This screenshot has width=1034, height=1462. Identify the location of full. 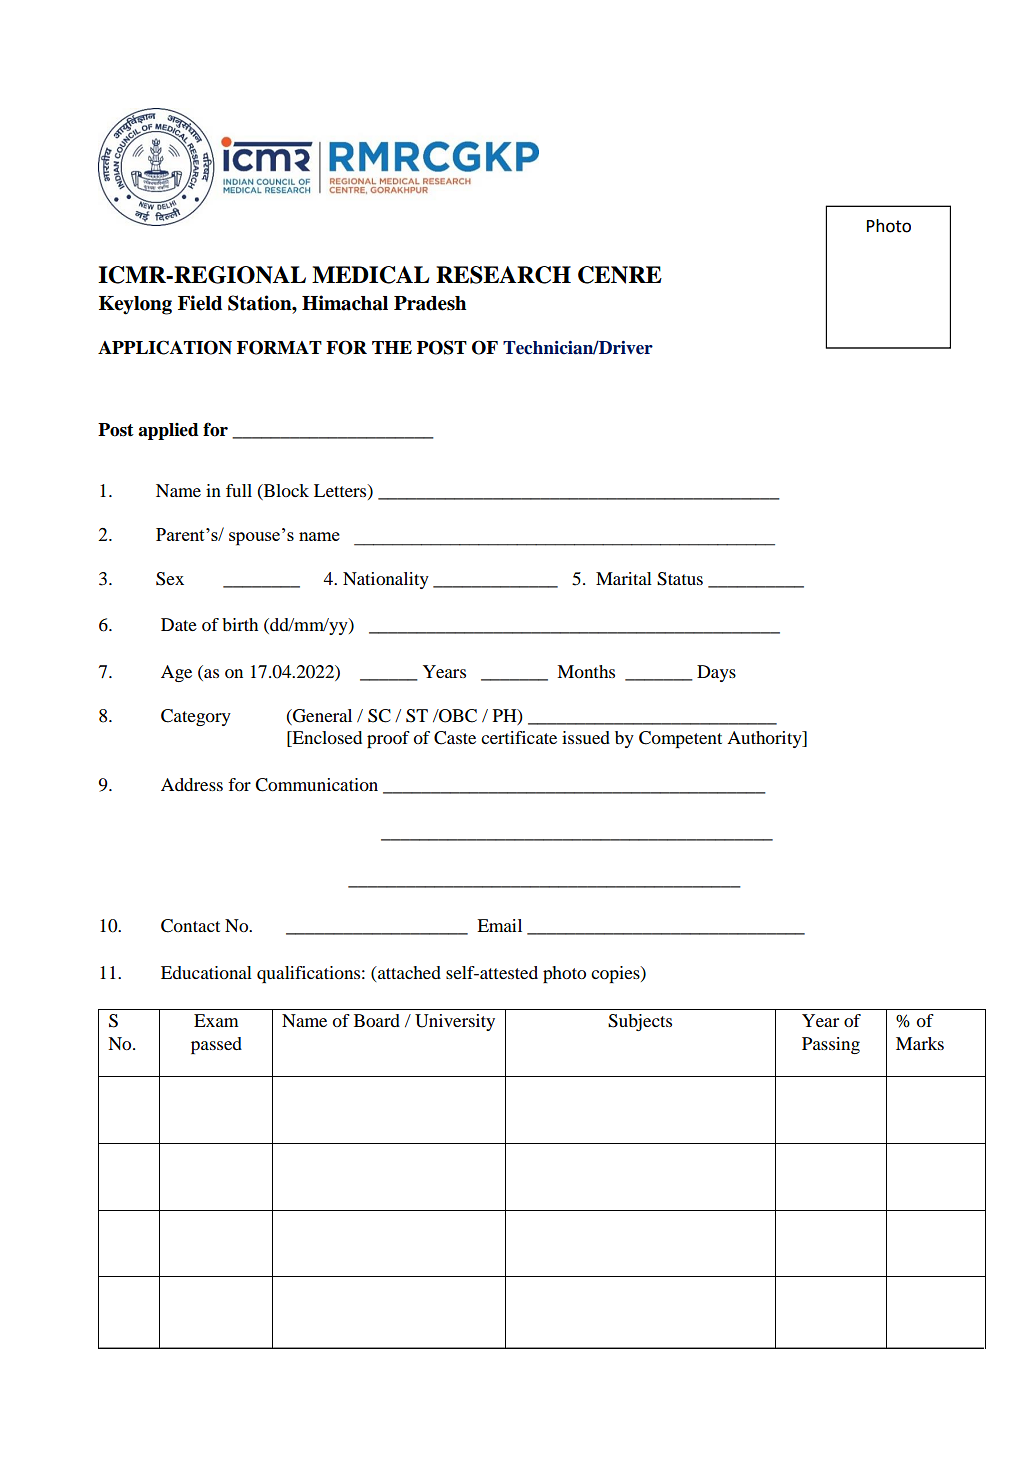
(239, 490).
